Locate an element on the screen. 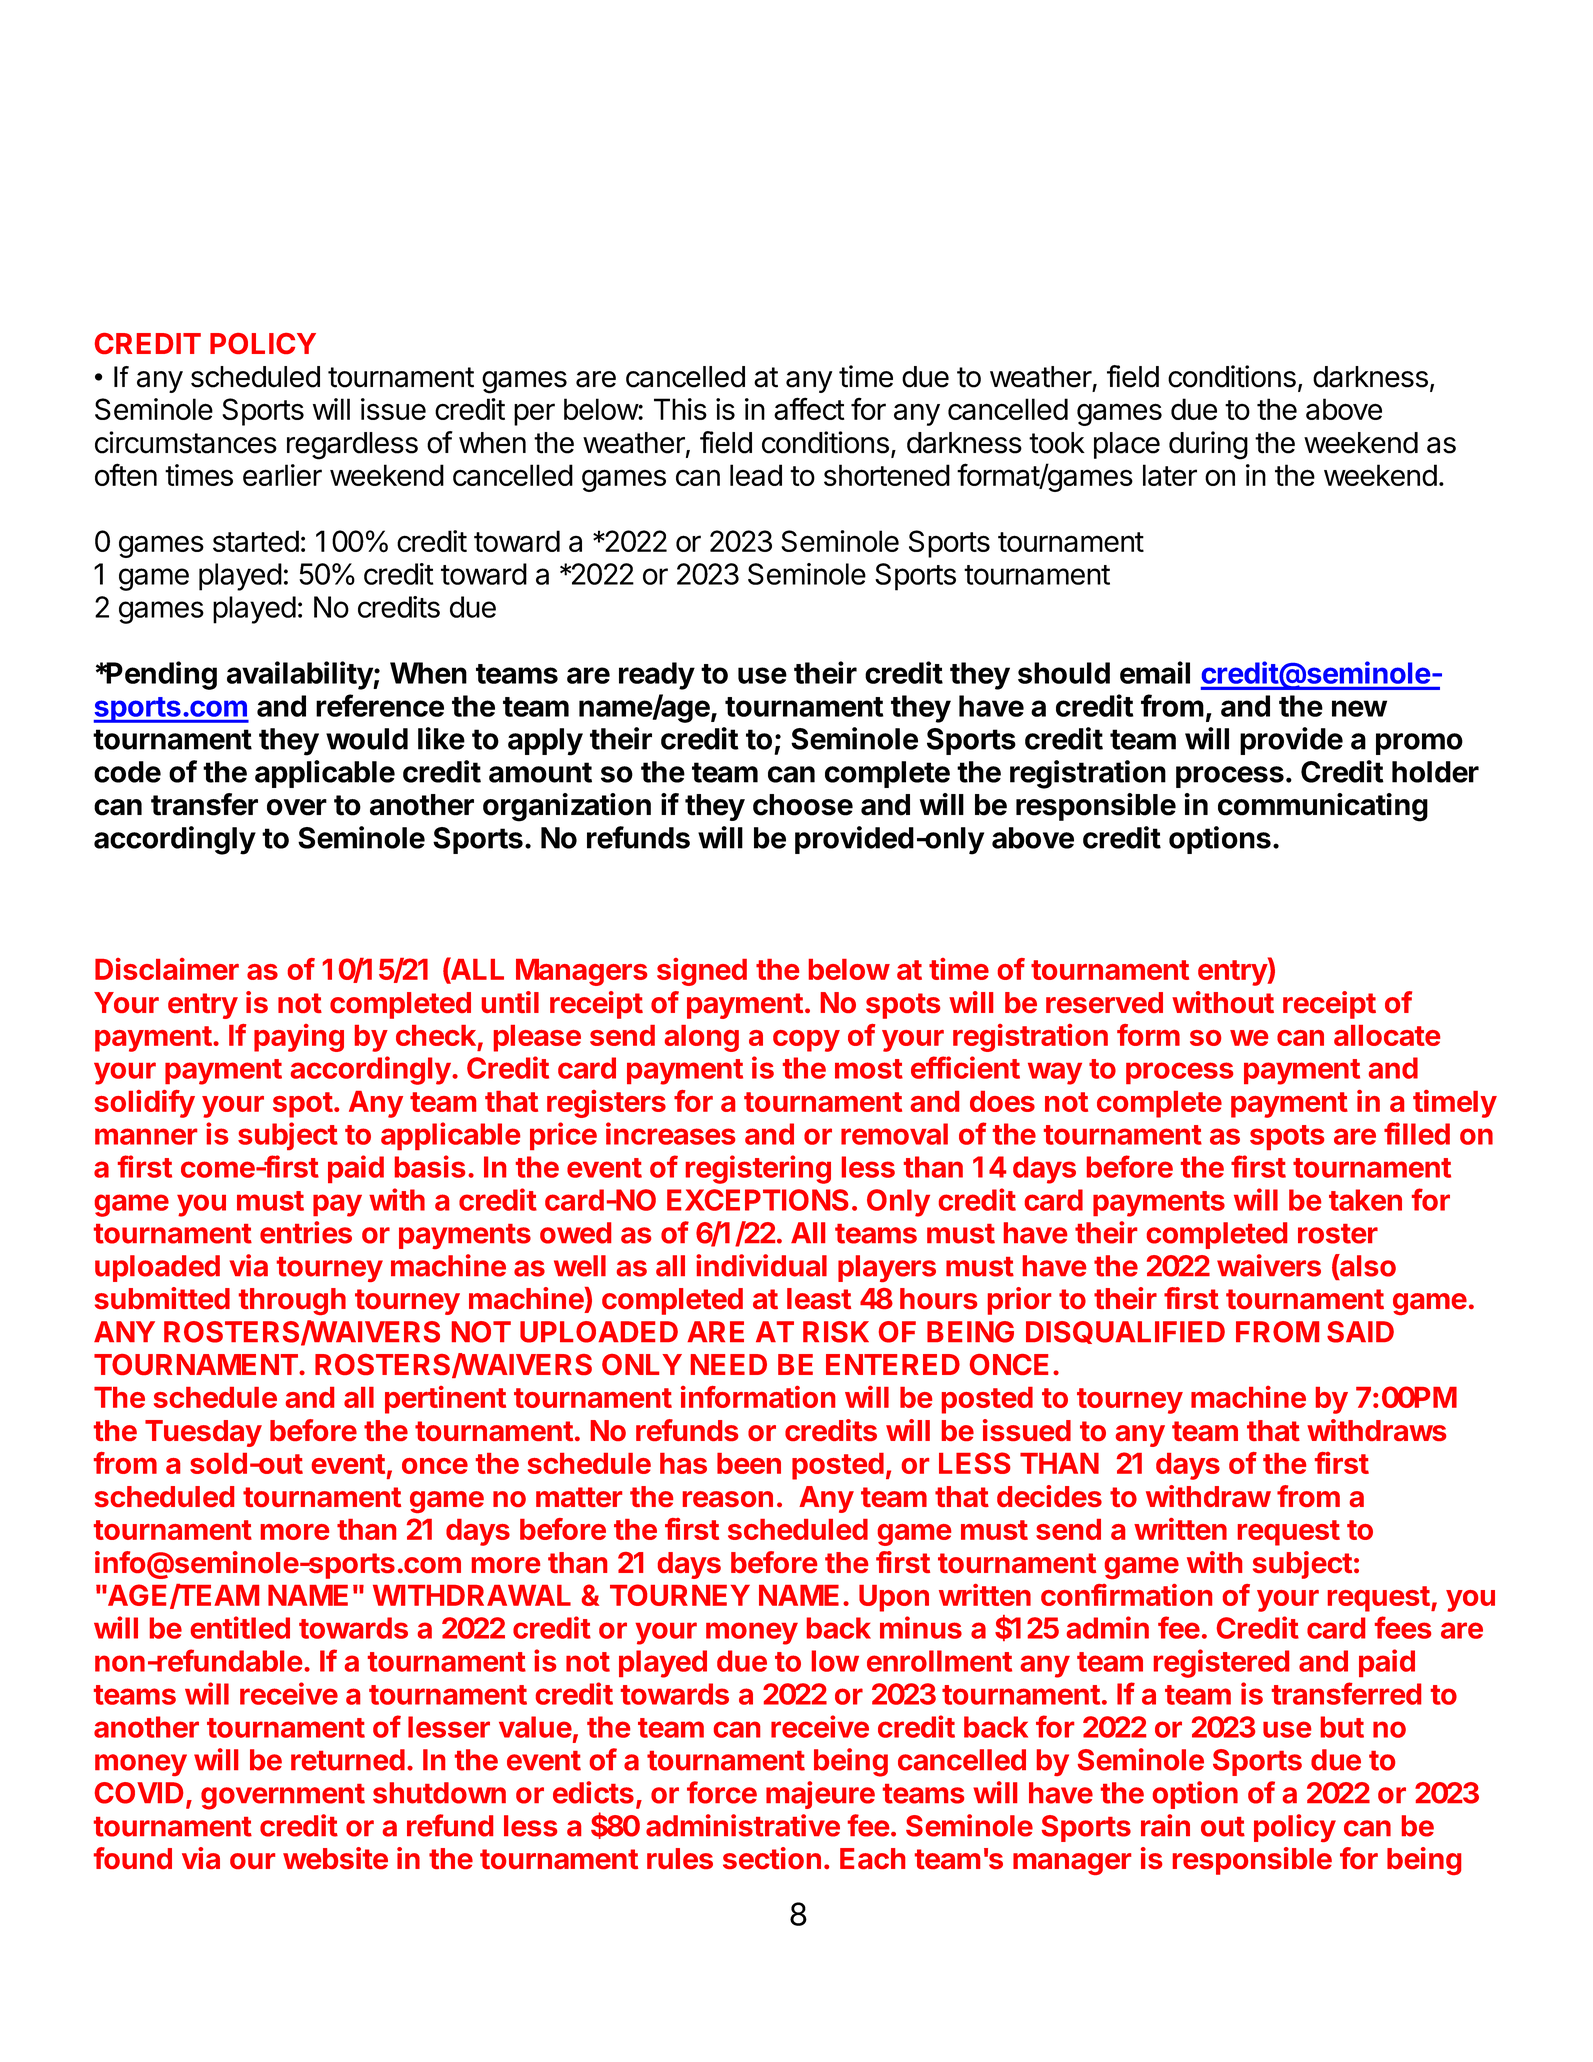 The height and width of the screenshot is (2062, 1593). choose is located at coordinates (803, 805).
